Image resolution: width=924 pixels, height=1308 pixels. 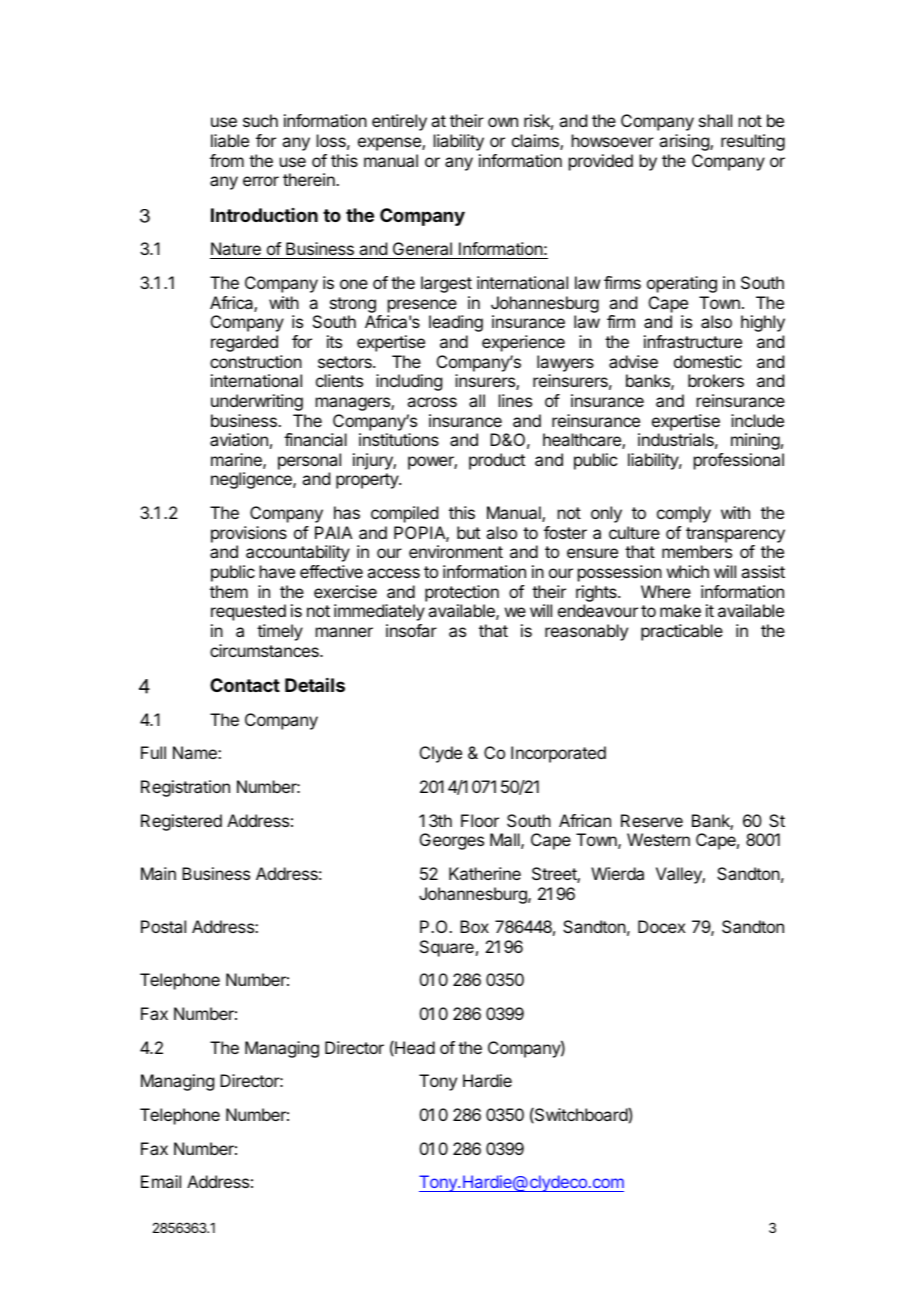 What do you see at coordinates (497, 461) in the image?
I see `product` at bounding box center [497, 461].
